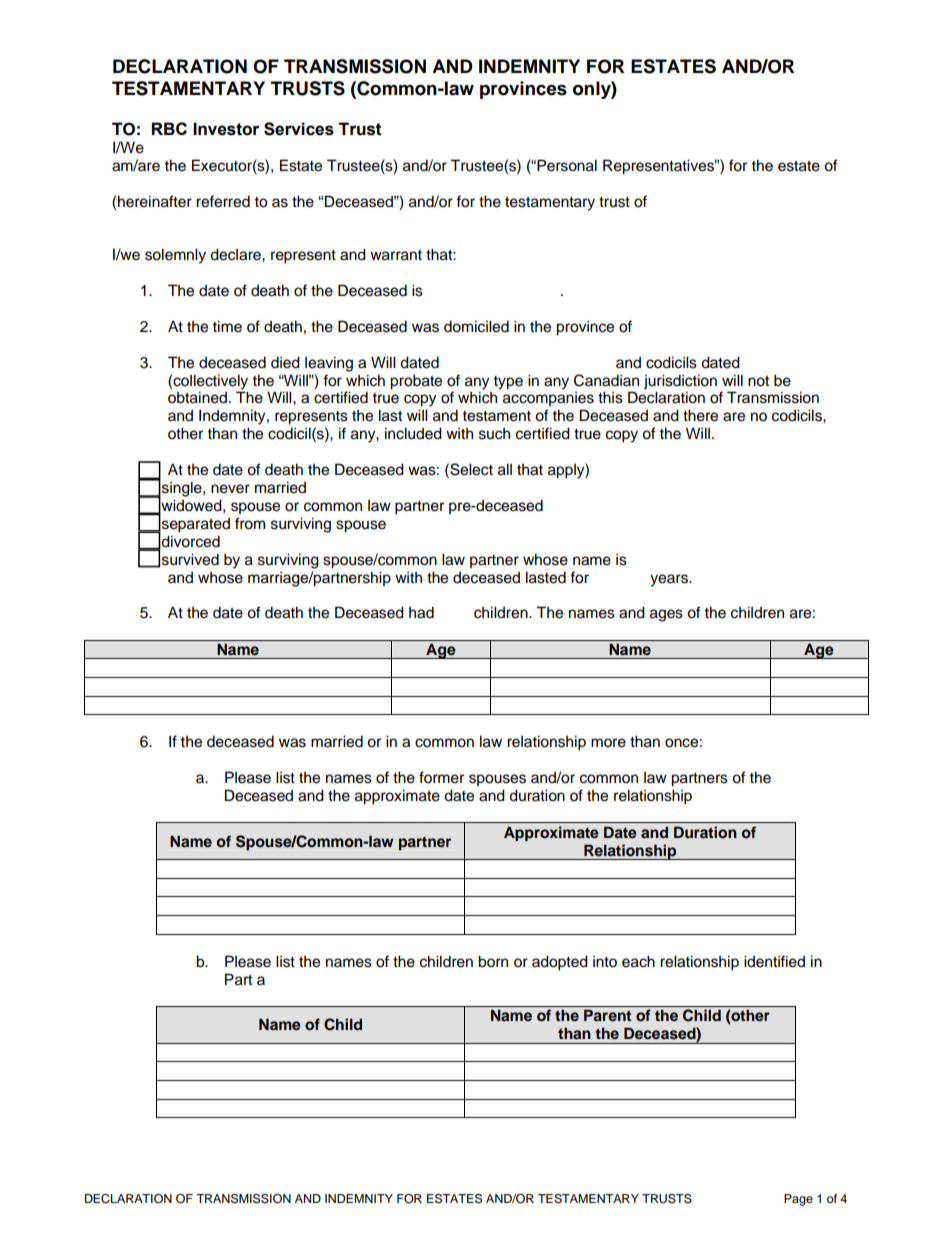 Image resolution: width=952 pixels, height=1233 pixels. What do you see at coordinates (226, 129) in the document?
I see `Investor` at bounding box center [226, 129].
